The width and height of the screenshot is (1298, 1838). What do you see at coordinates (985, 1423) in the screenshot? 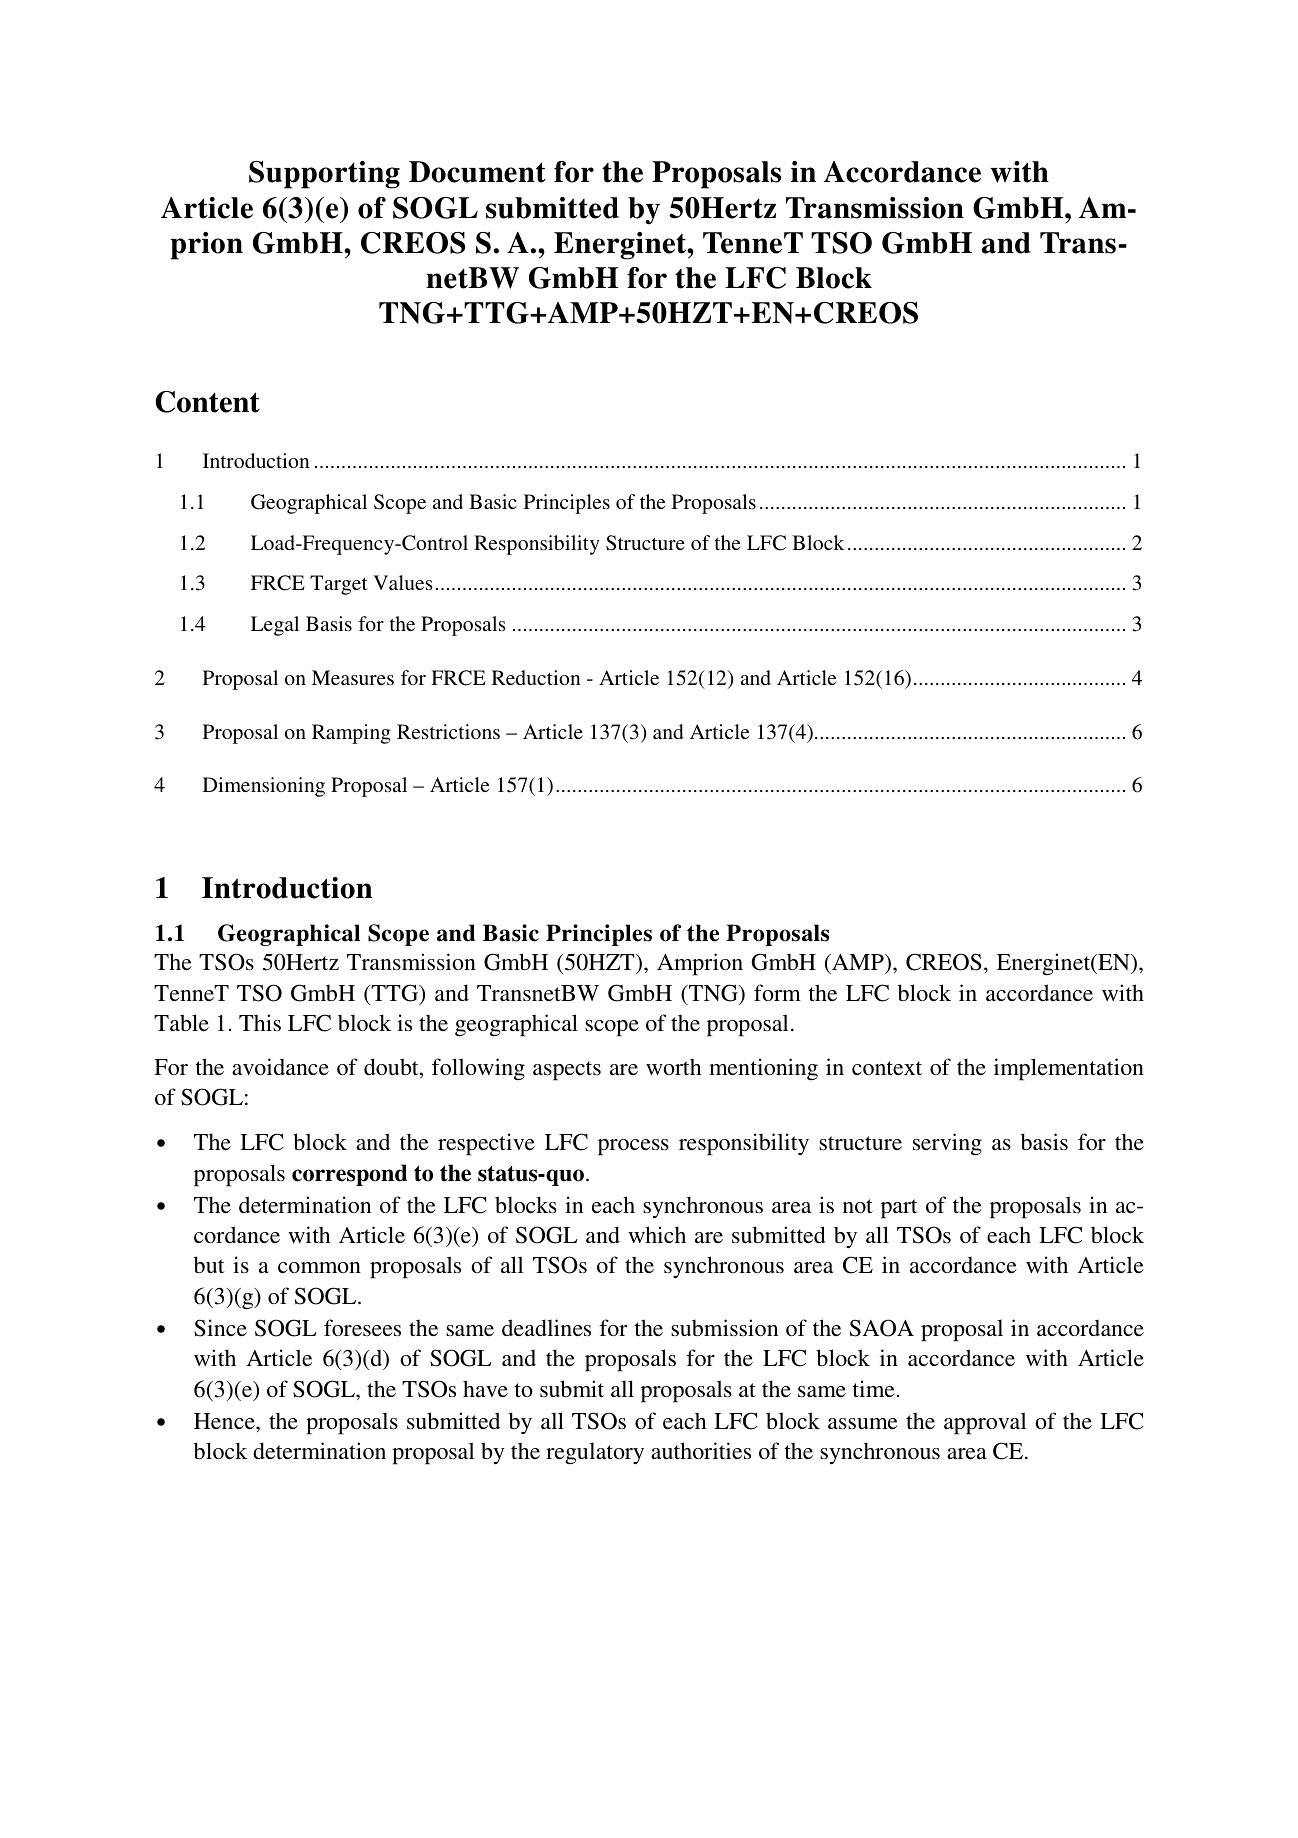
I see `approval` at bounding box center [985, 1423].
